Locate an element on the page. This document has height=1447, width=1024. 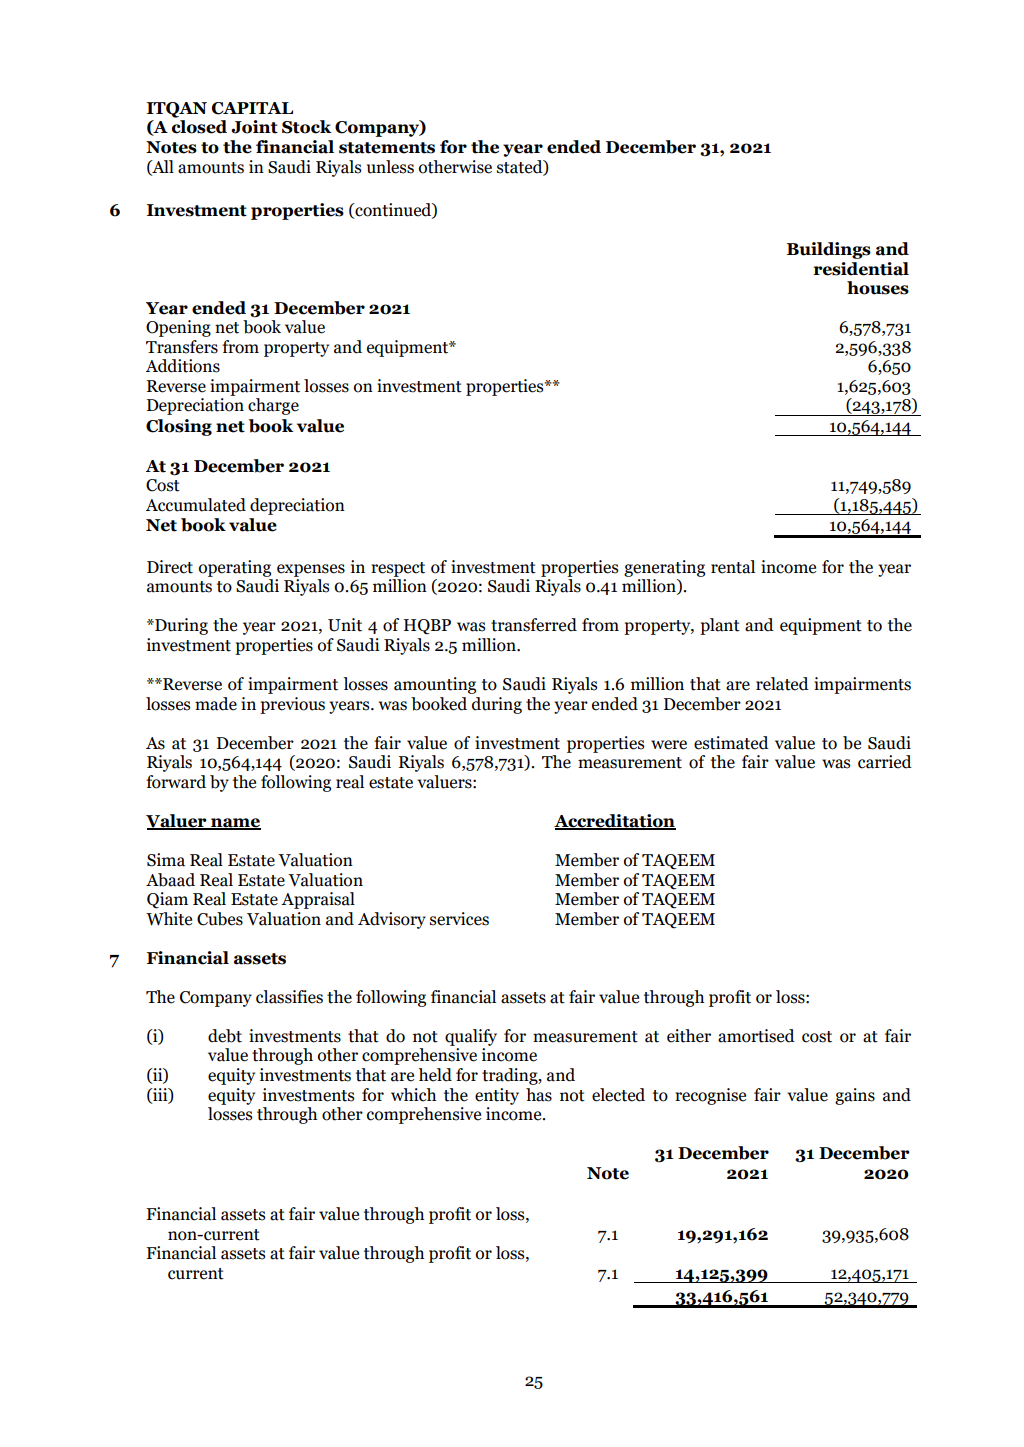
rental is located at coordinates (733, 567).
